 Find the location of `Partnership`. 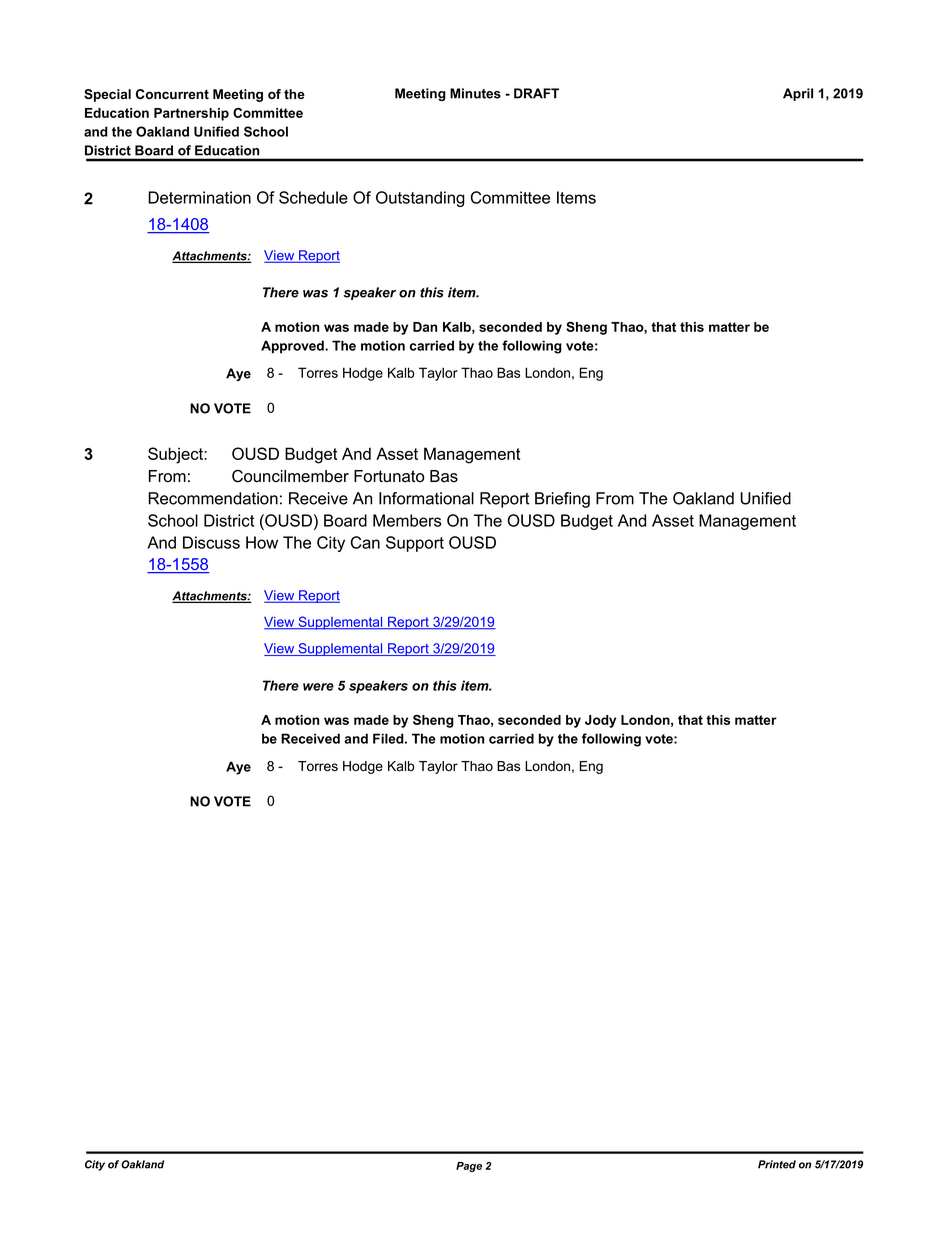

Partnership is located at coordinates (191, 114).
